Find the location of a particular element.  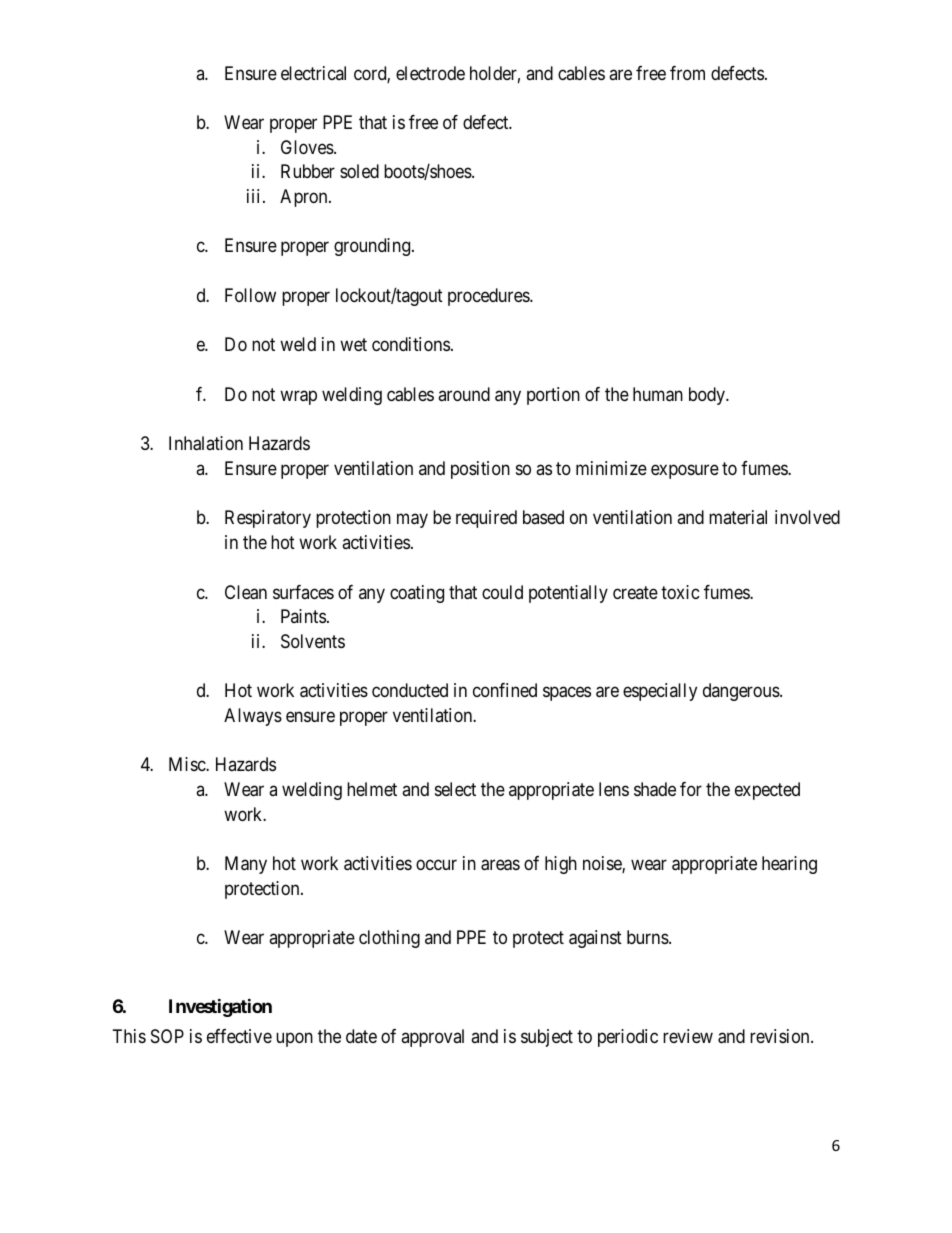

review is located at coordinates (688, 1036).
